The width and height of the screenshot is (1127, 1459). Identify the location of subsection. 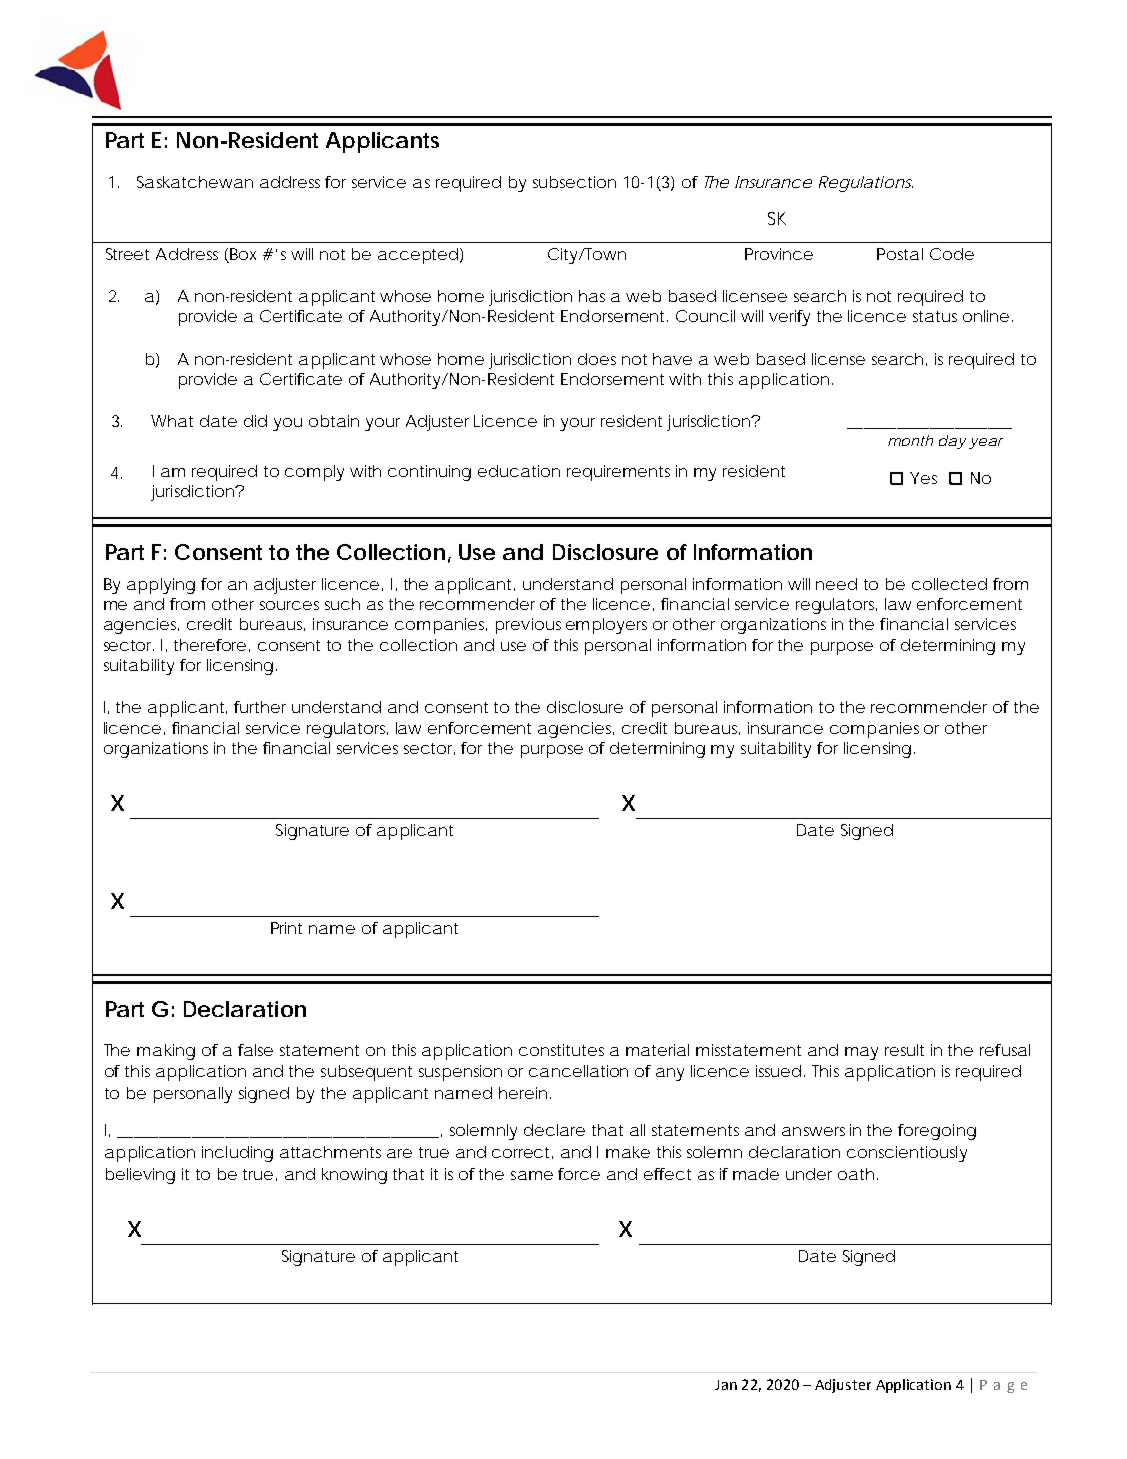
(574, 182).
